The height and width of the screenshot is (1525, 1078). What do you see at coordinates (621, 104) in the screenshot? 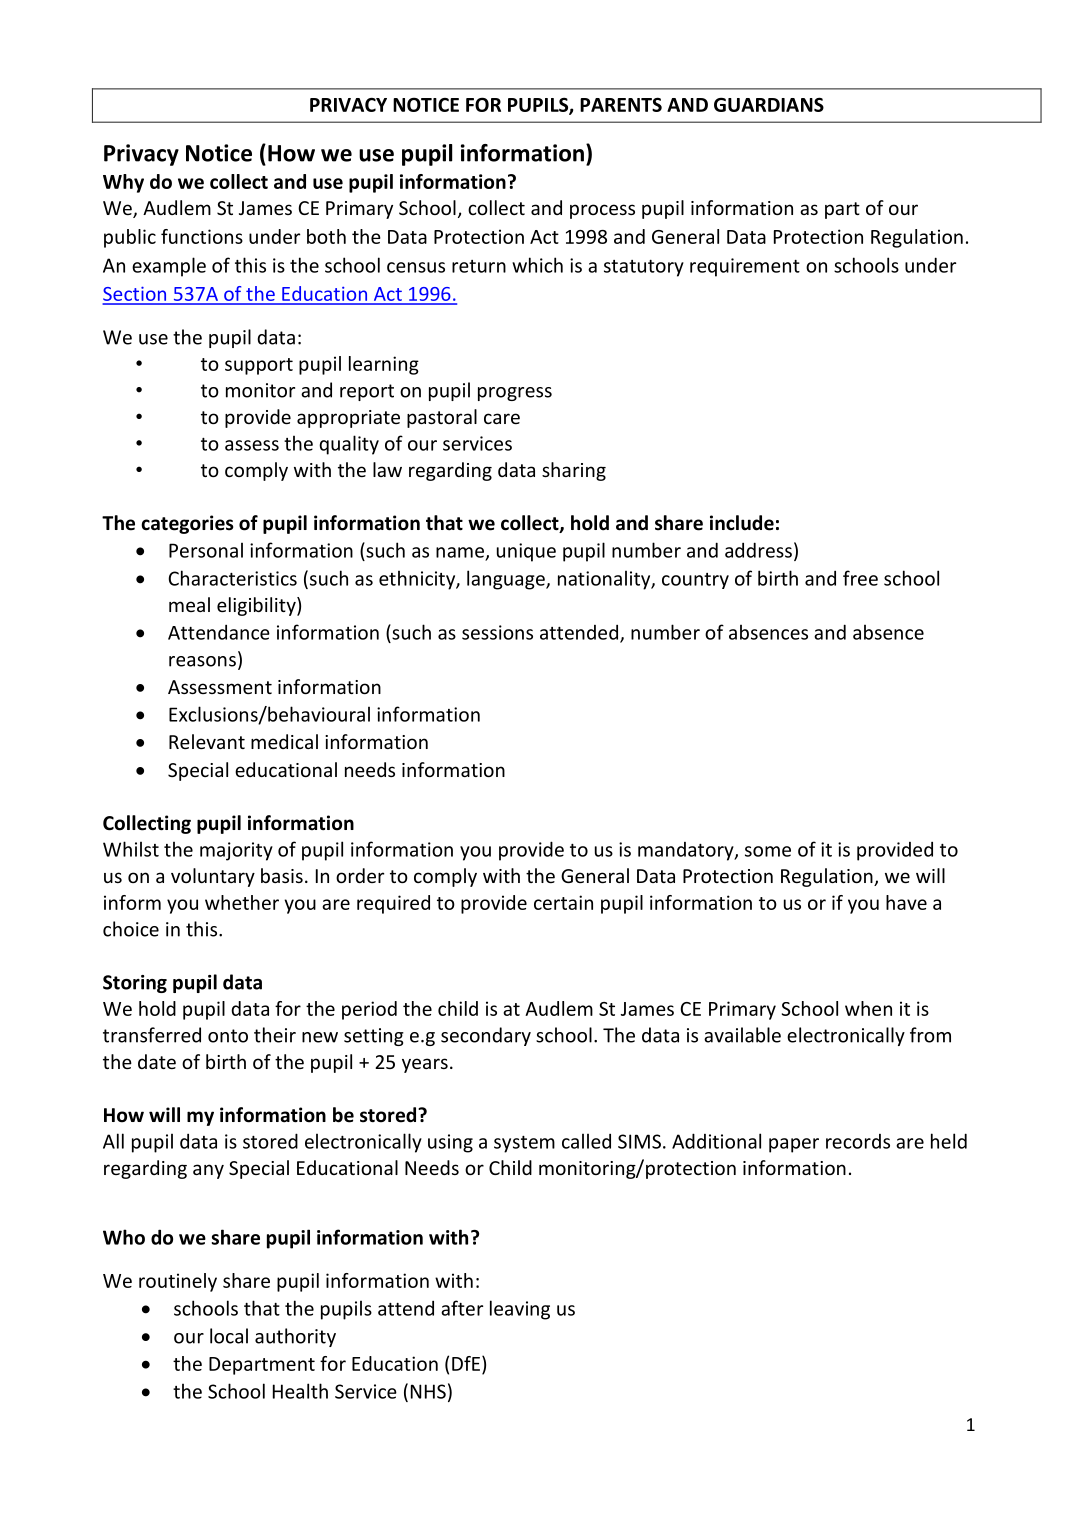
I see `PARENTS` at bounding box center [621, 104].
